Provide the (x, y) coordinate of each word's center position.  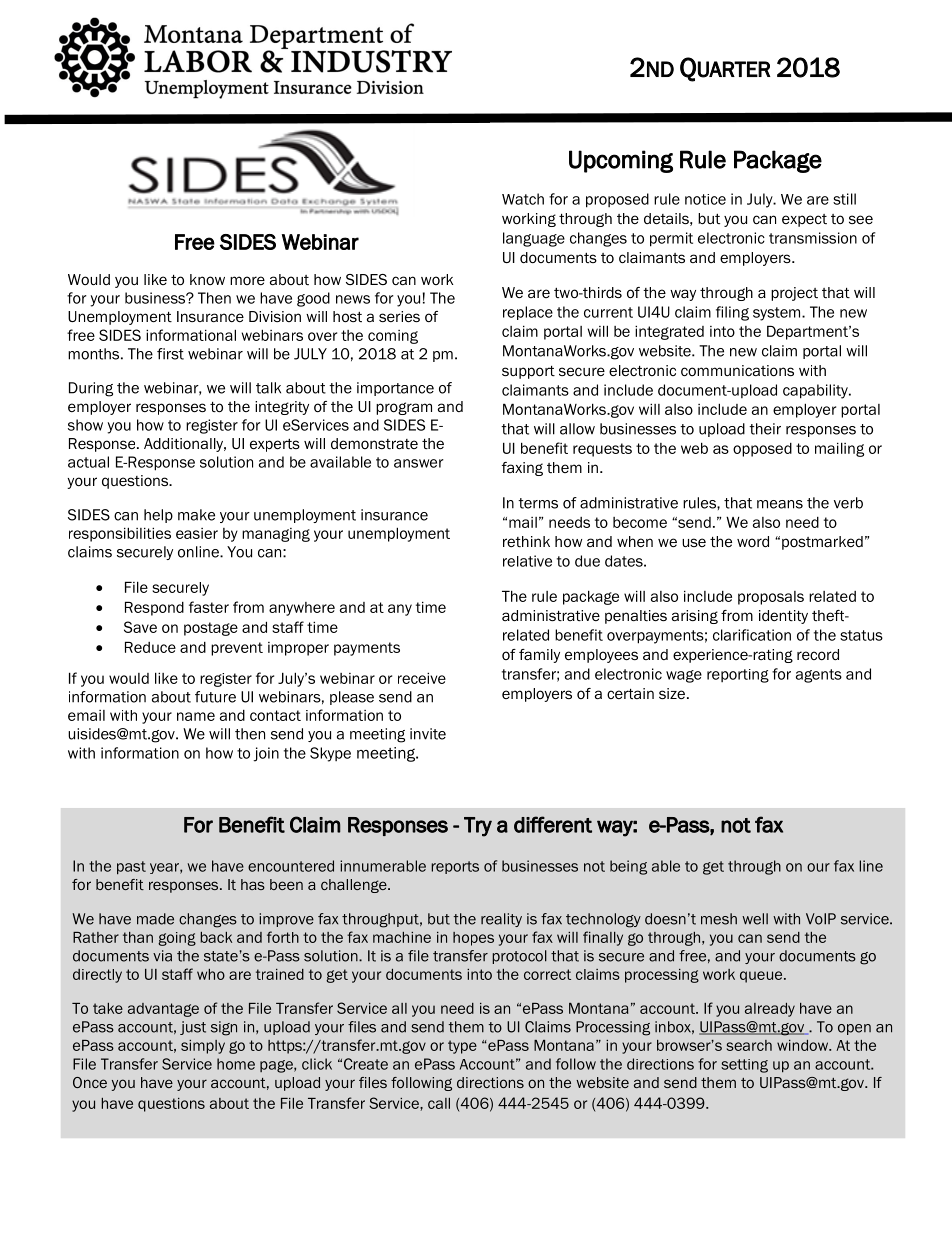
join (266, 754)
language (534, 239)
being (628, 867)
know (207, 279)
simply (203, 1047)
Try (478, 827)
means (780, 504)
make (196, 515)
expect (804, 220)
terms (538, 503)
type (462, 1047)
